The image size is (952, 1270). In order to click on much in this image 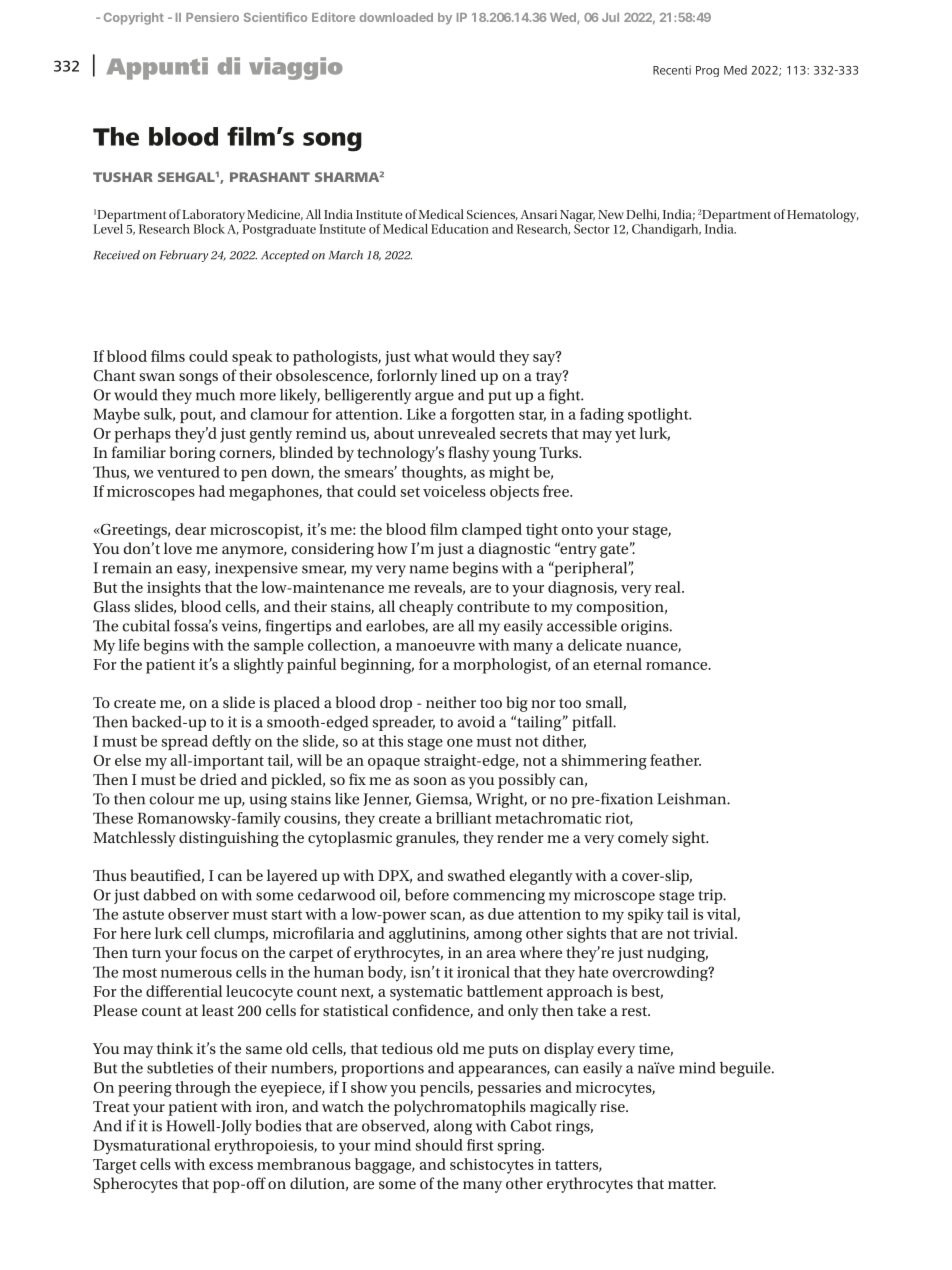, I will do `click(215, 395)`.
